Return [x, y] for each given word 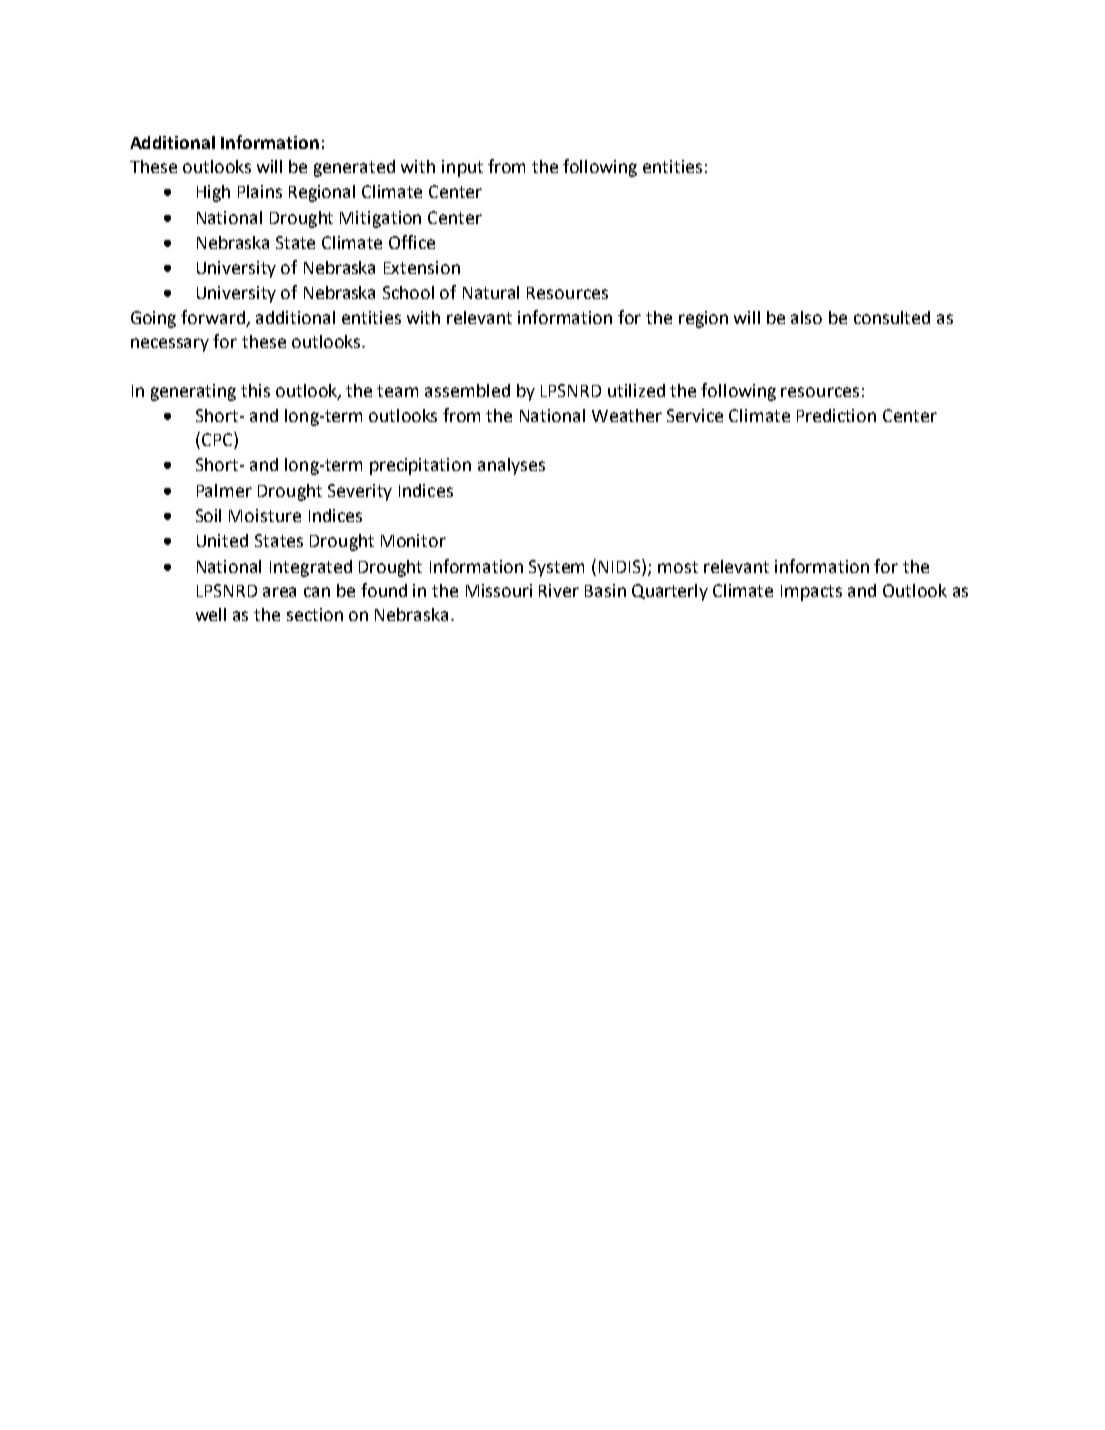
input [462, 168]
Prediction [836, 415]
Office [412, 242]
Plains [260, 191]
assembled [467, 390]
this [255, 390]
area [279, 592]
